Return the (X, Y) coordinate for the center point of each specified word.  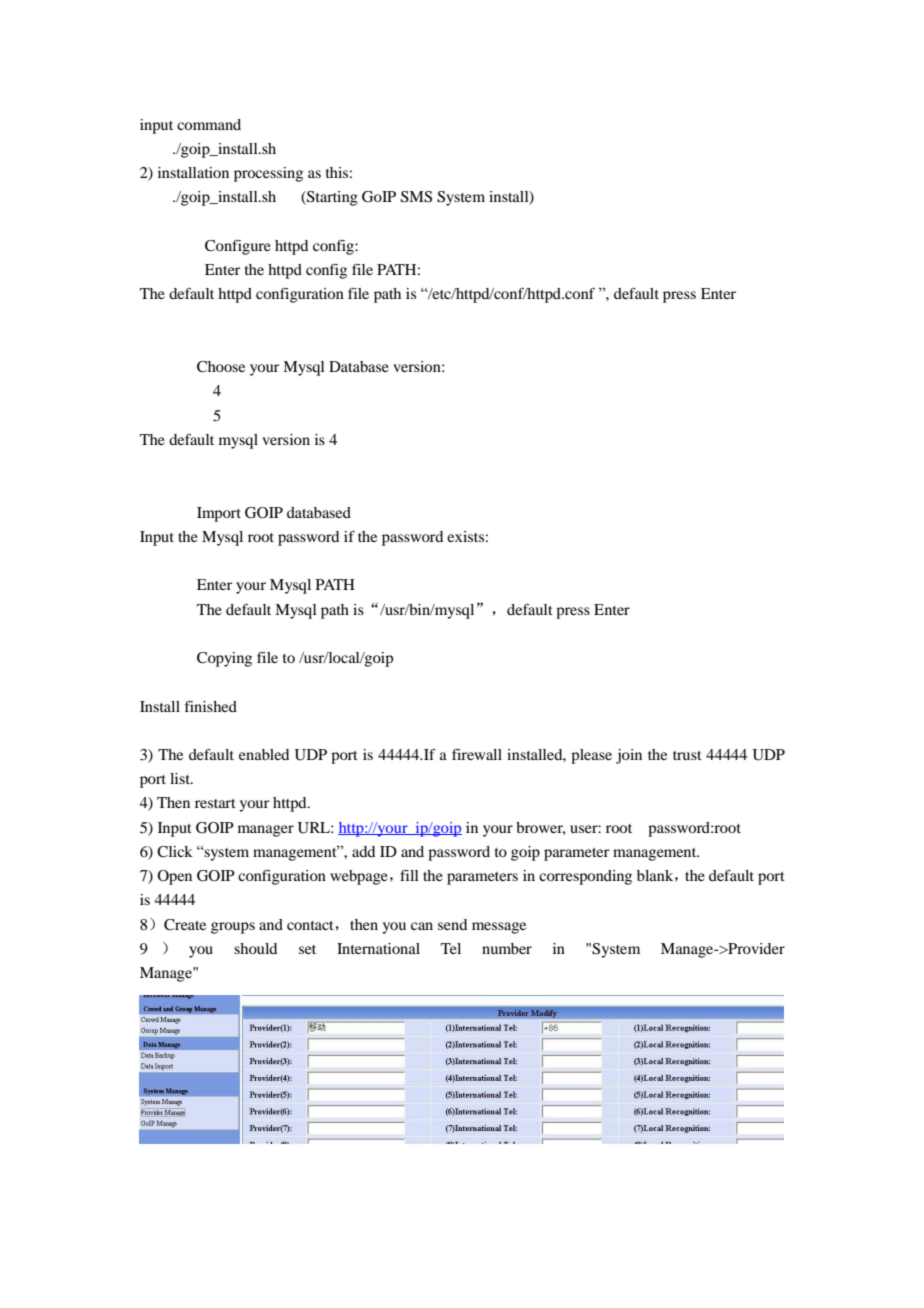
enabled (264, 754)
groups (233, 928)
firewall (477, 754)
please (591, 756)
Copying (224, 659)
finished (211, 706)
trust (687, 755)
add (363, 851)
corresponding (585, 877)
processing (268, 174)
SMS (416, 197)
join (629, 756)
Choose (221, 367)
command (209, 124)
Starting (331, 198)
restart (215, 803)
